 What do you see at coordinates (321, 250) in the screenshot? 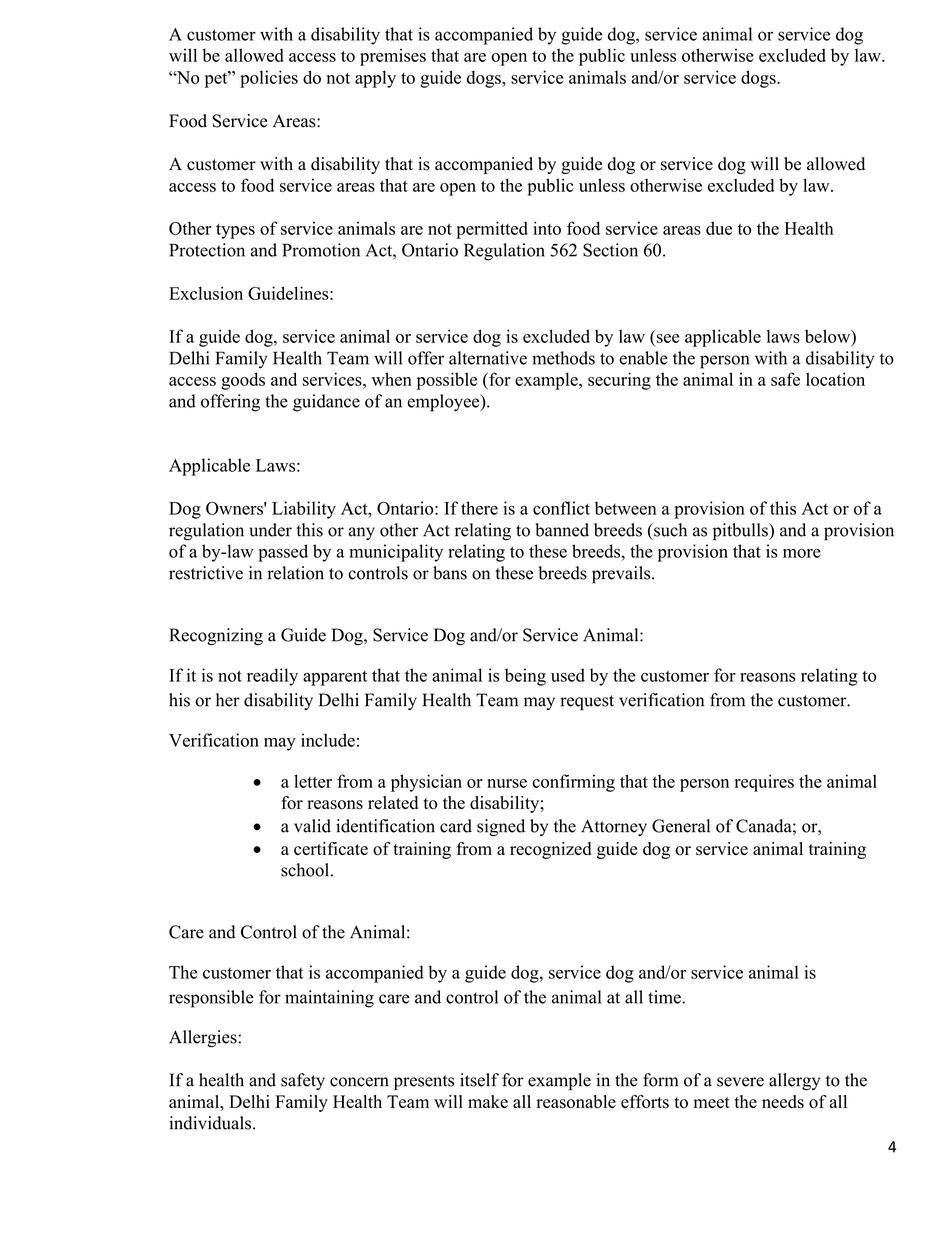
I see `Promotion` at bounding box center [321, 250].
